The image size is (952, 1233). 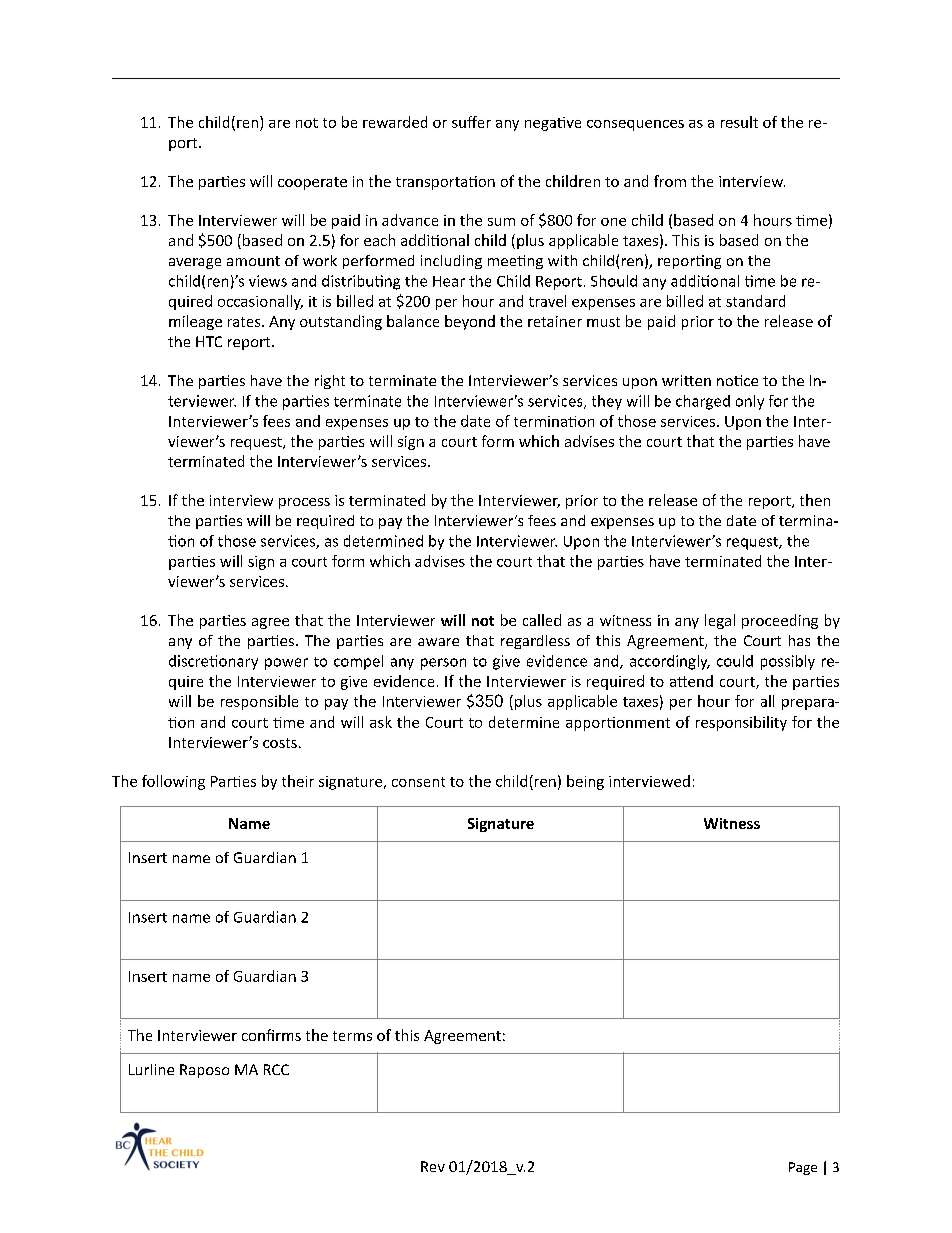 What do you see at coordinates (312, 183) in the screenshot?
I see `cooperate` at bounding box center [312, 183].
